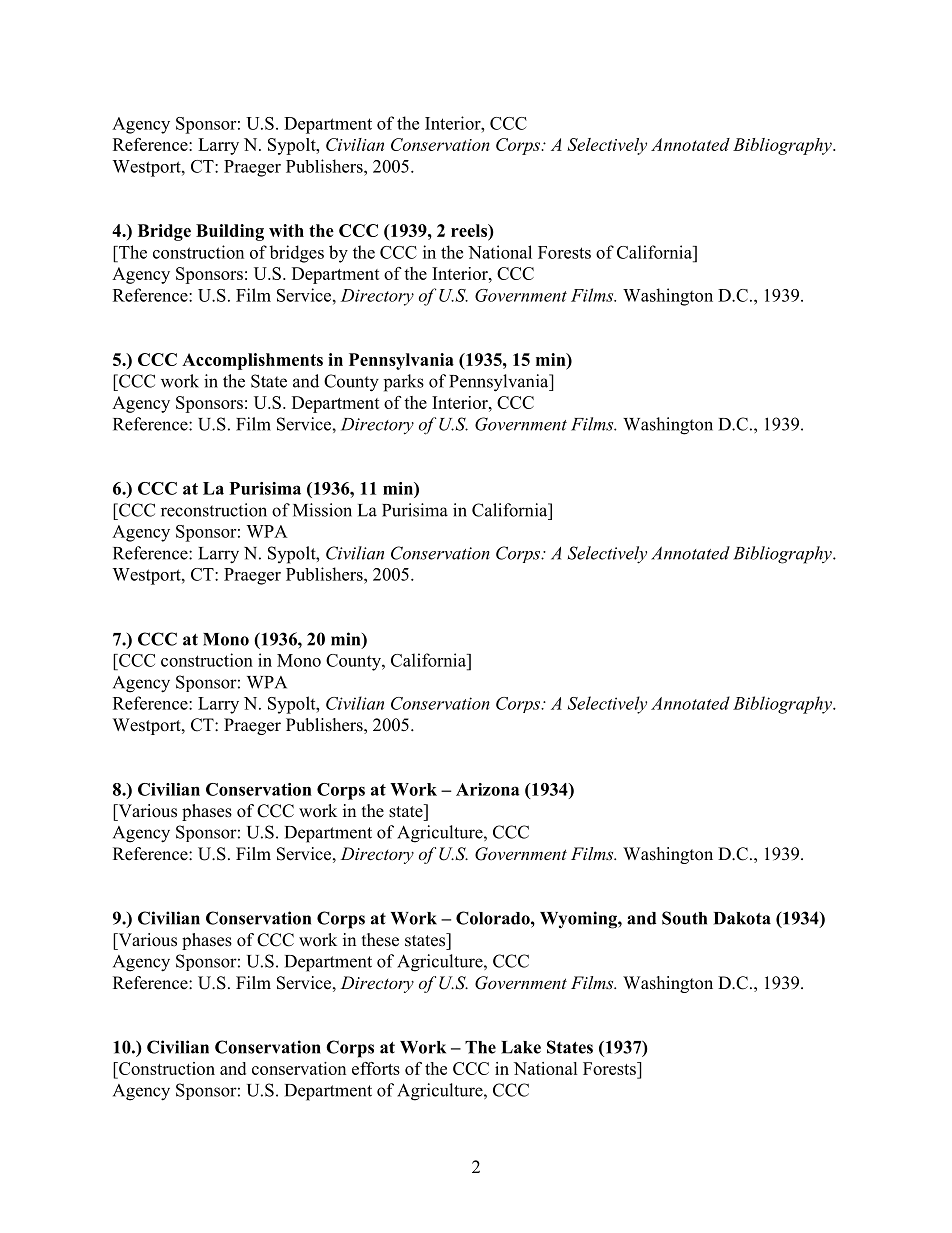  I want to click on parks, so click(404, 383).
